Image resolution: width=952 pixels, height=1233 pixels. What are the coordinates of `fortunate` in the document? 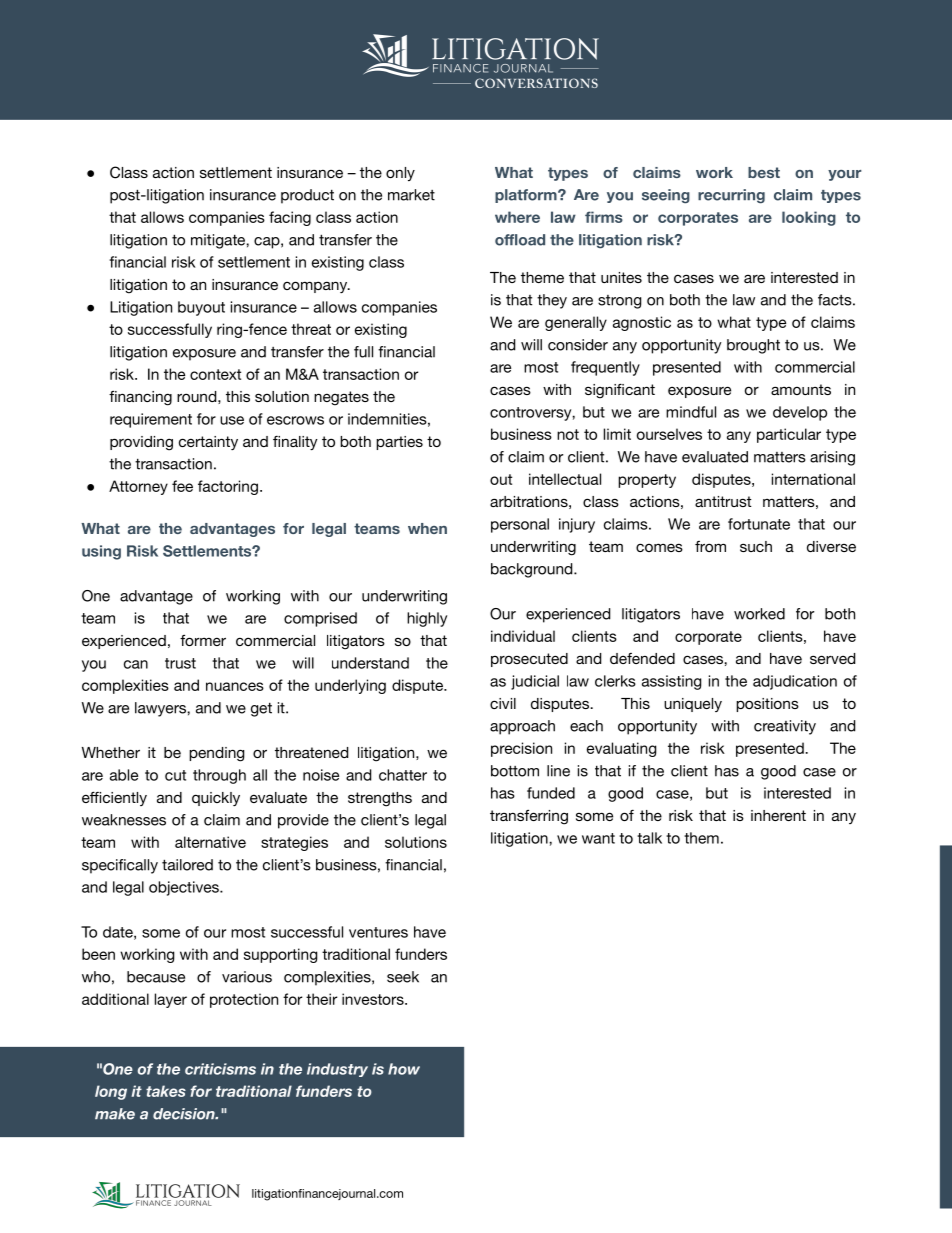 It's located at (759, 524).
